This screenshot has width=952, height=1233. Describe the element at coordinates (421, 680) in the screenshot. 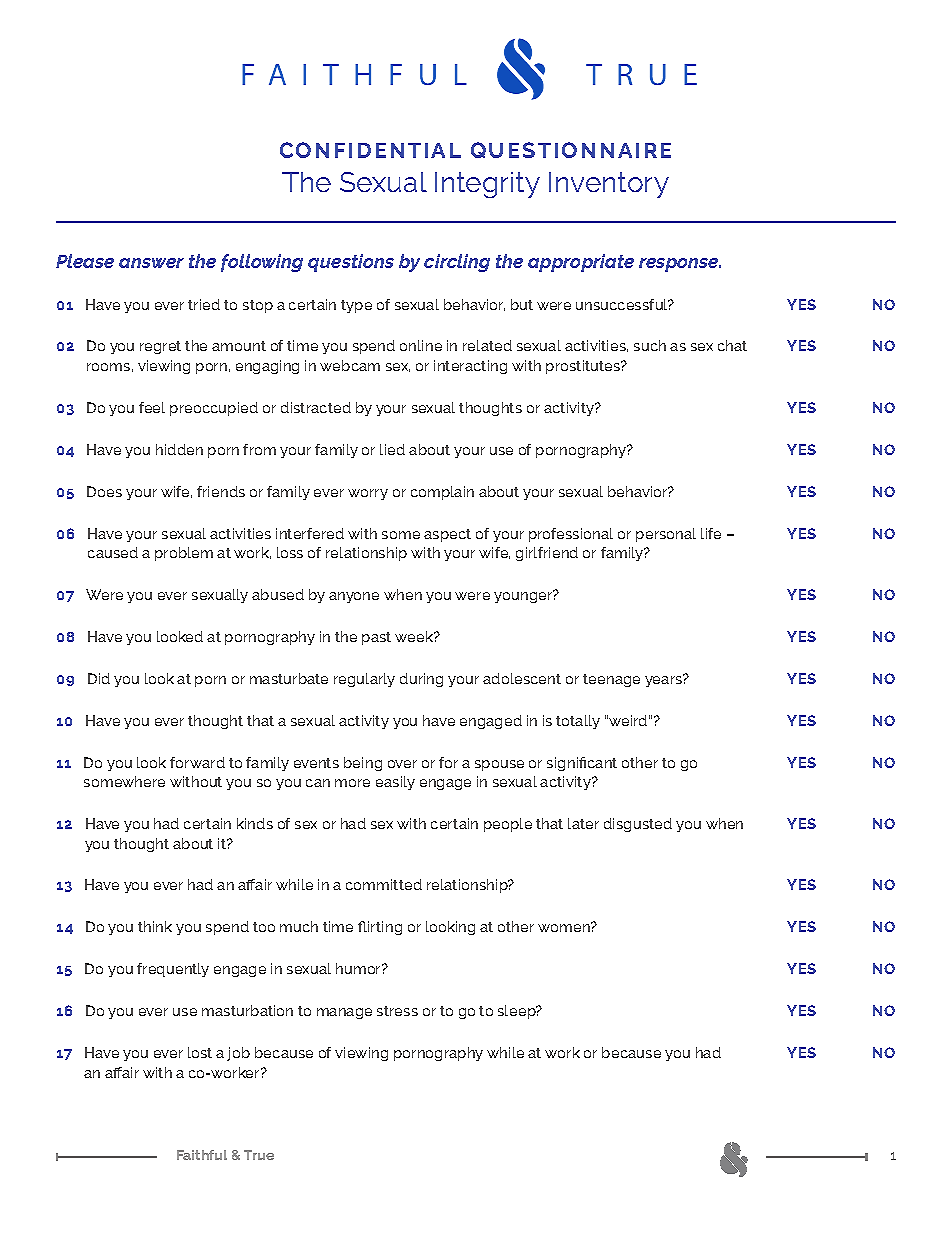

I see `during` at that location.
